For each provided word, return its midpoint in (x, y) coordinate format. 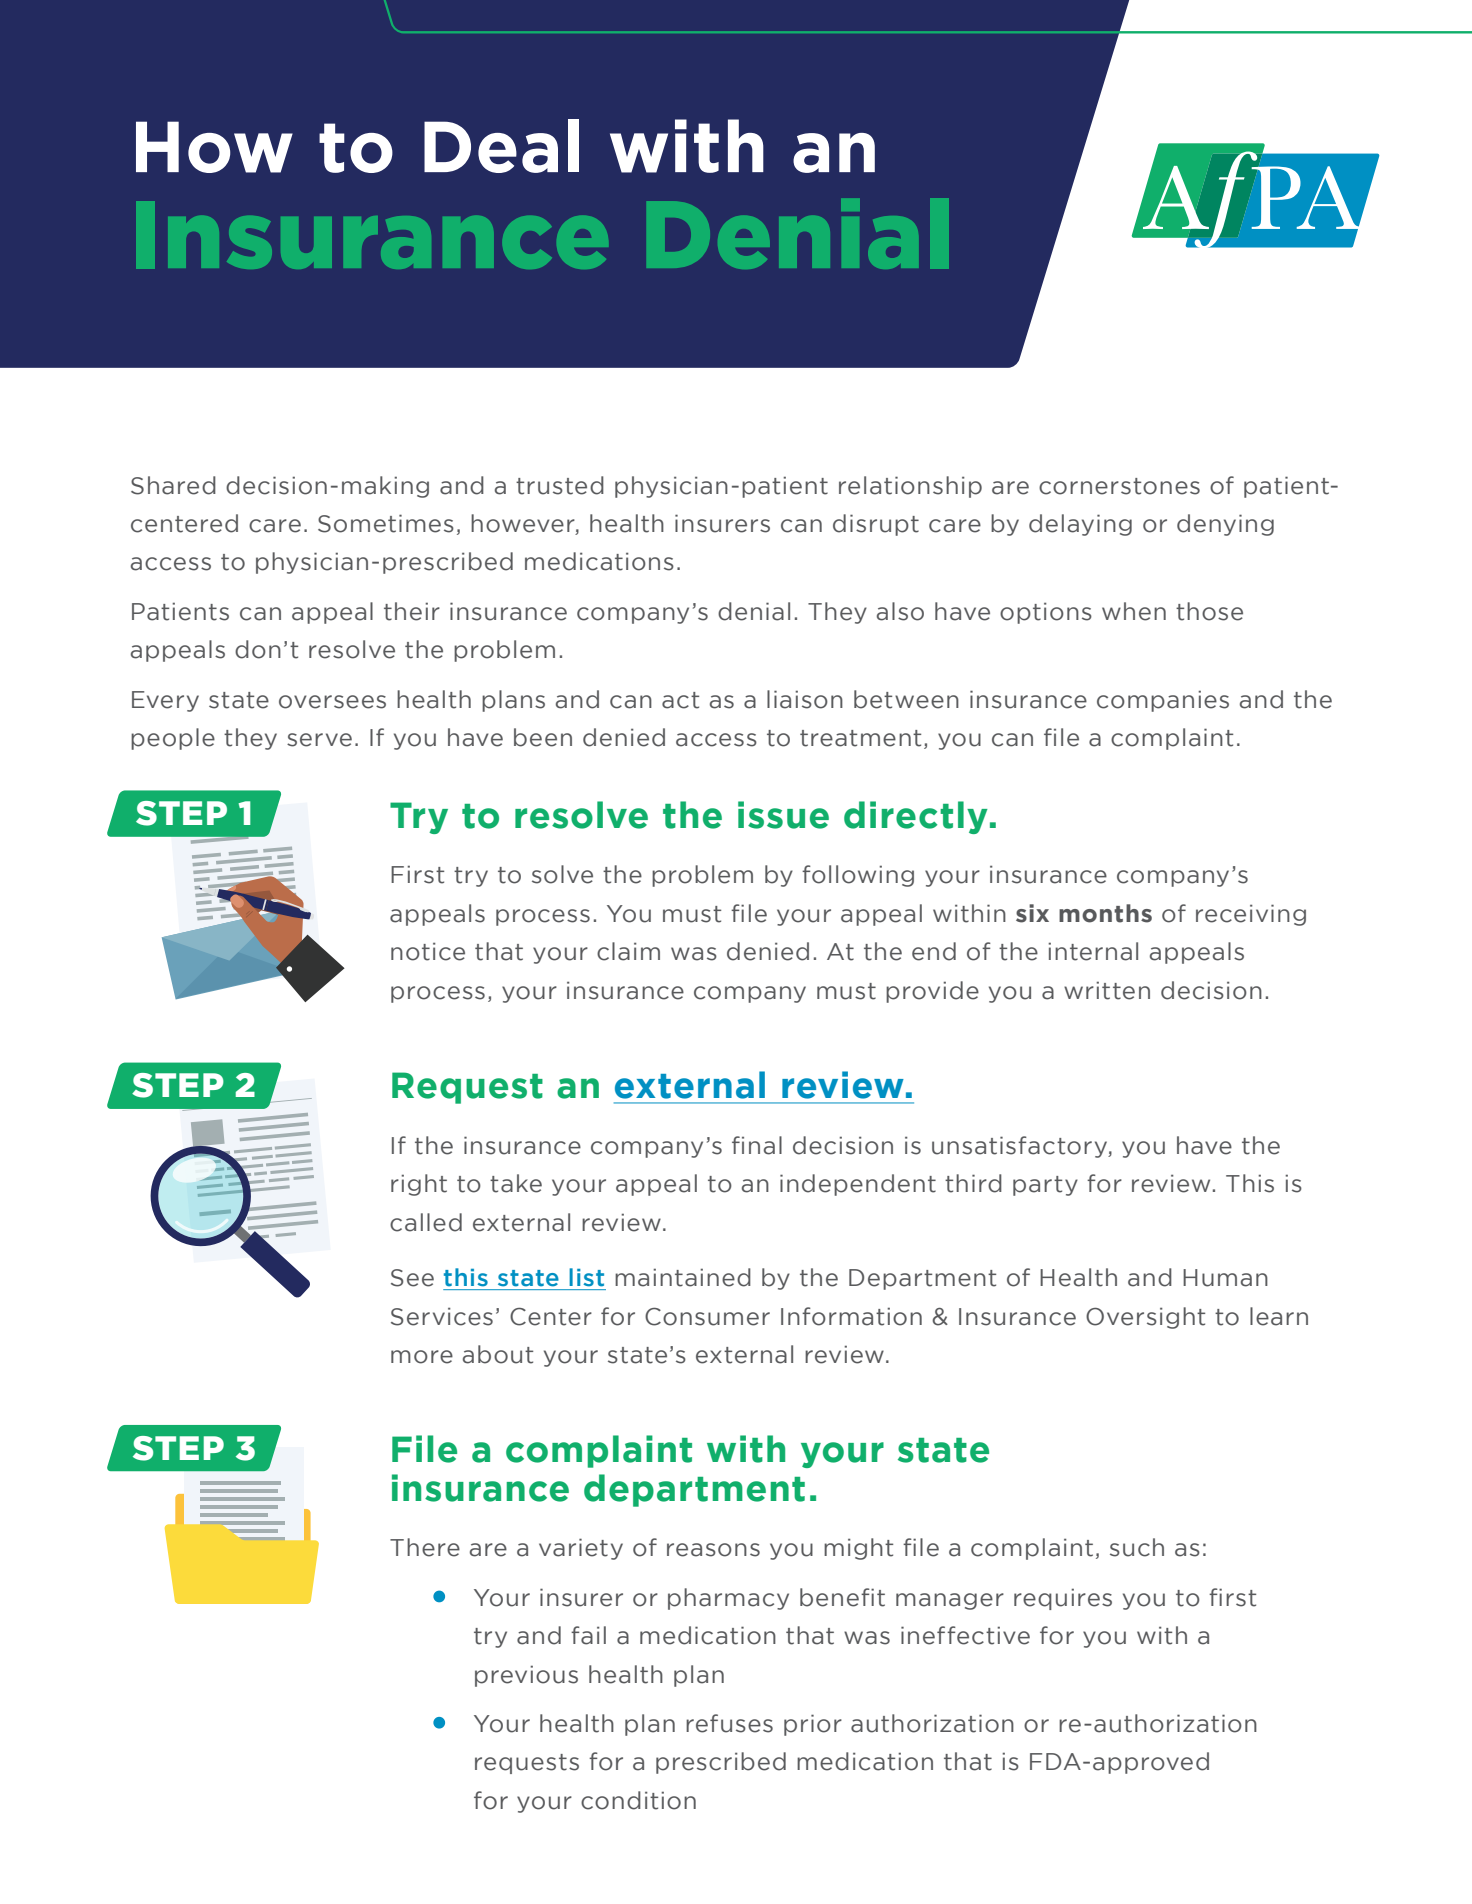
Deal (501, 146)
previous (526, 1676)
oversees (332, 702)
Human (1225, 1278)
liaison (805, 699)
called (426, 1222)
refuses (729, 1723)
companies (1163, 701)
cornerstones (1119, 486)
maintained (683, 1277)
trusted (560, 485)
